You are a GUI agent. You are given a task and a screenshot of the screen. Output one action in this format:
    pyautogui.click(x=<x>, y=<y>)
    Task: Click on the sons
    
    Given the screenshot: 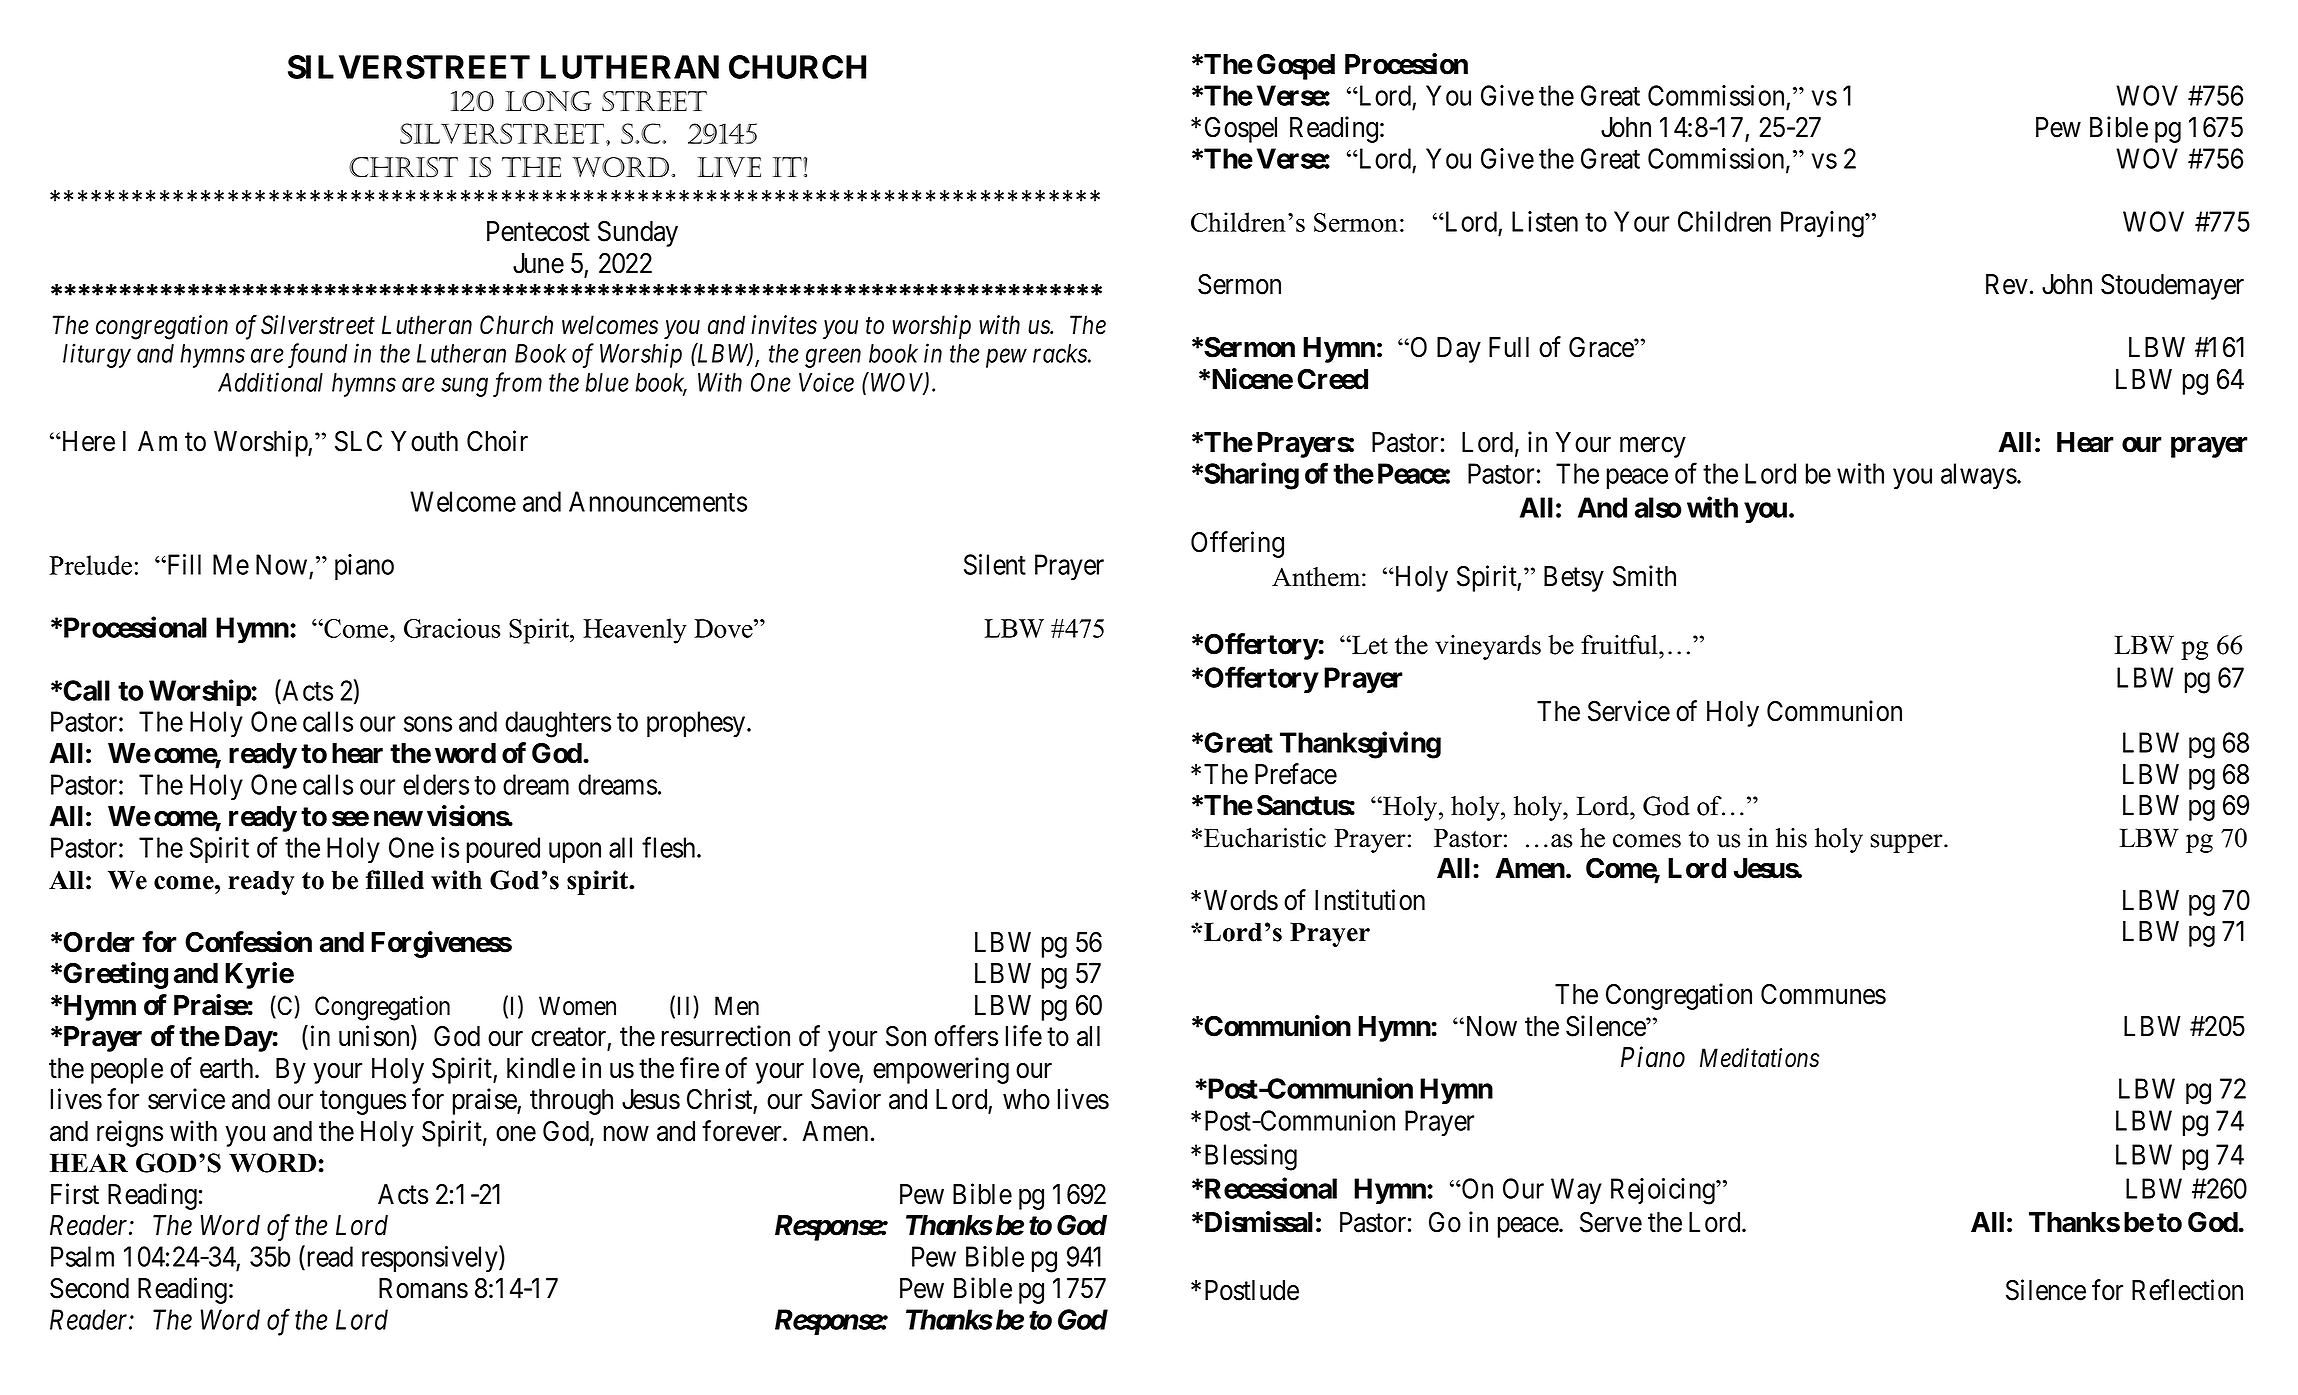 What is the action you would take?
    pyautogui.click(x=428, y=724)
